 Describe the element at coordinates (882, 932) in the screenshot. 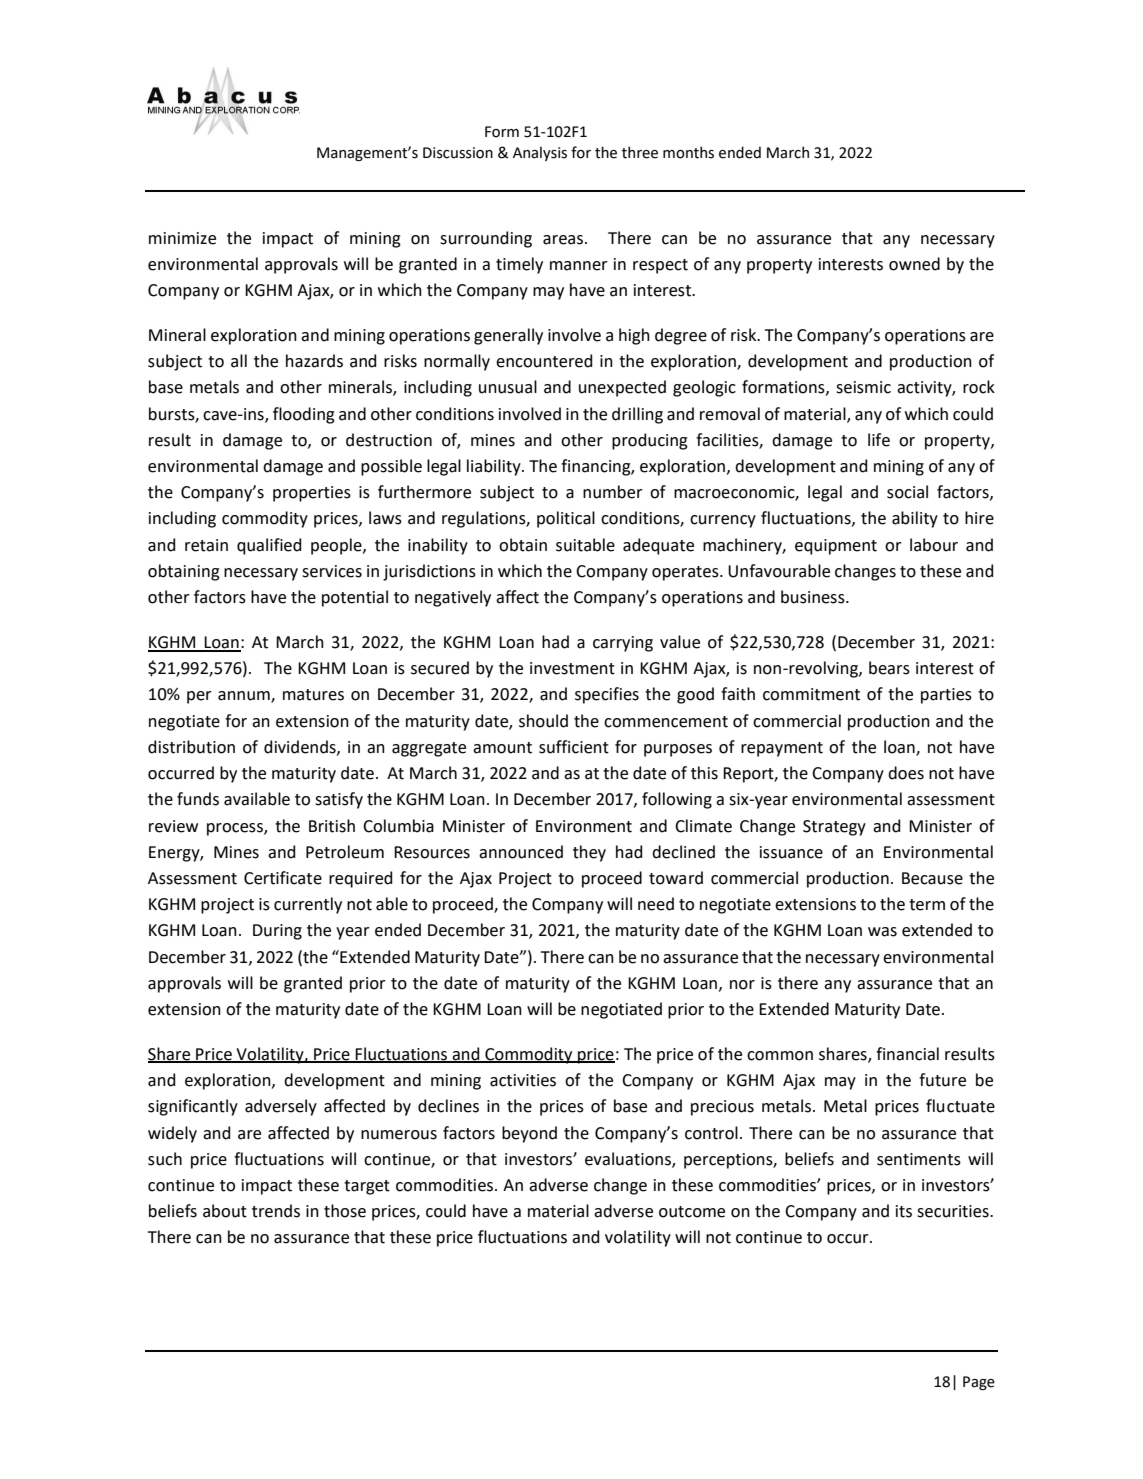

I see `was` at that location.
